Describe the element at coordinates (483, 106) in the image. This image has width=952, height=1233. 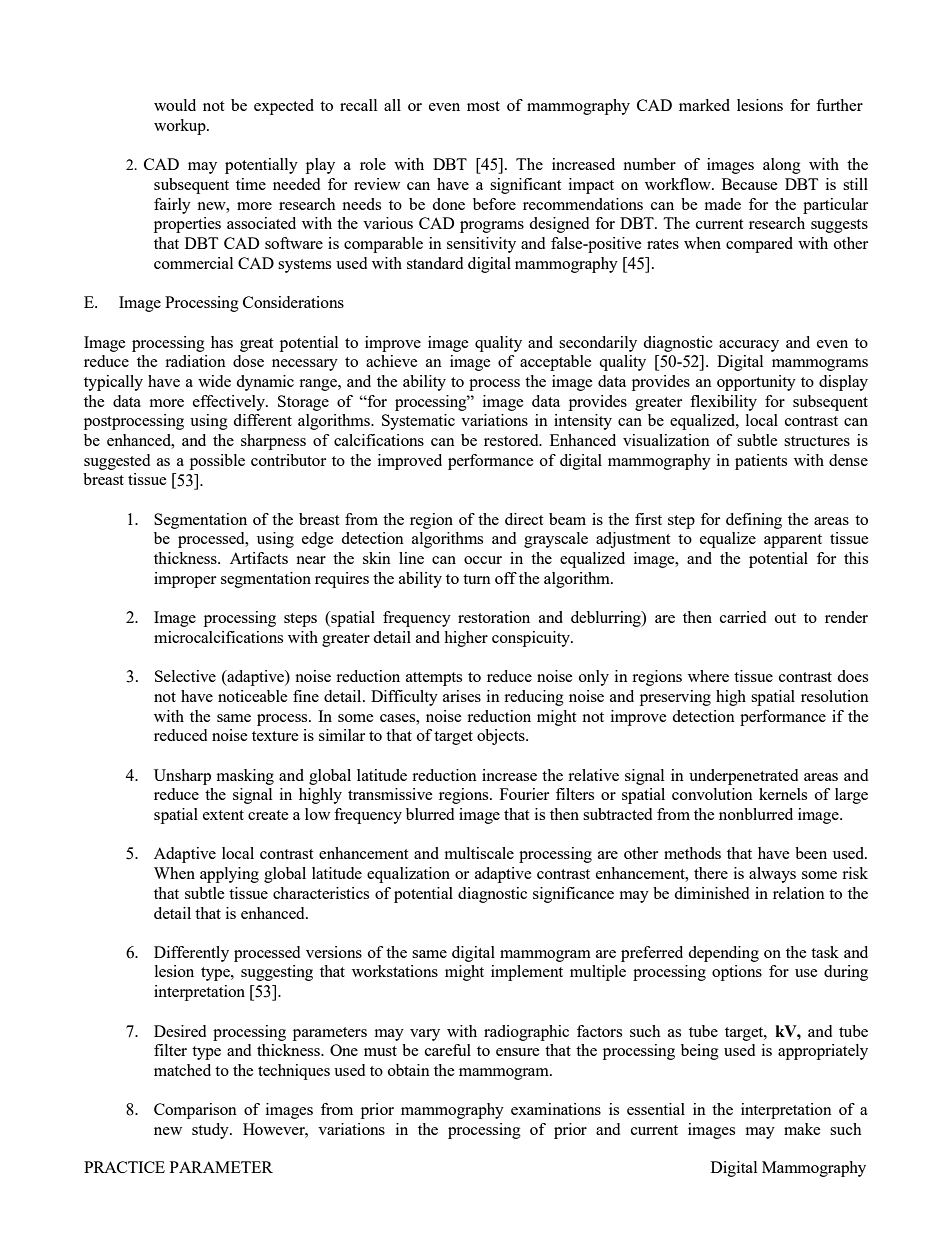
I see `most` at that location.
